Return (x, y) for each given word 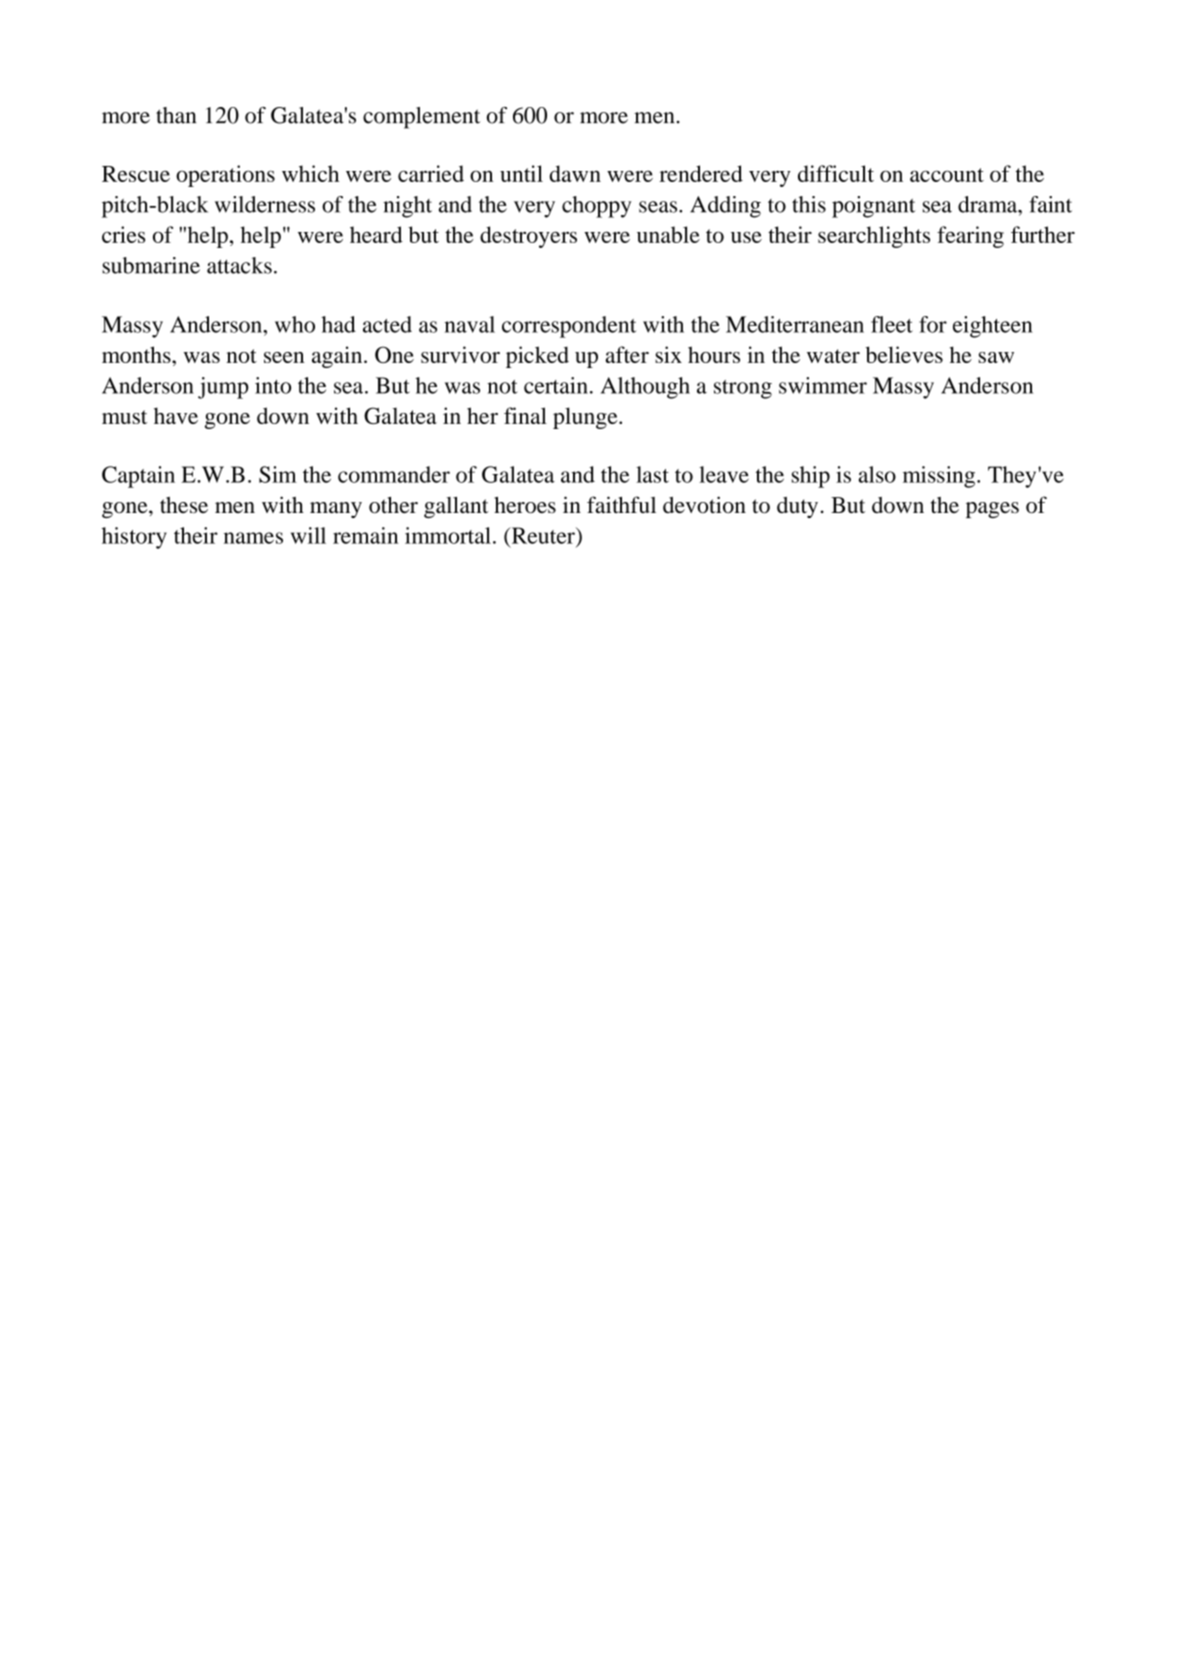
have (176, 415)
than (176, 115)
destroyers (528, 237)
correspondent (569, 327)
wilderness (265, 204)
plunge (586, 418)
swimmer (823, 385)
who (295, 324)
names (253, 538)
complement (421, 118)
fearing (970, 237)
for (933, 324)
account (947, 175)
